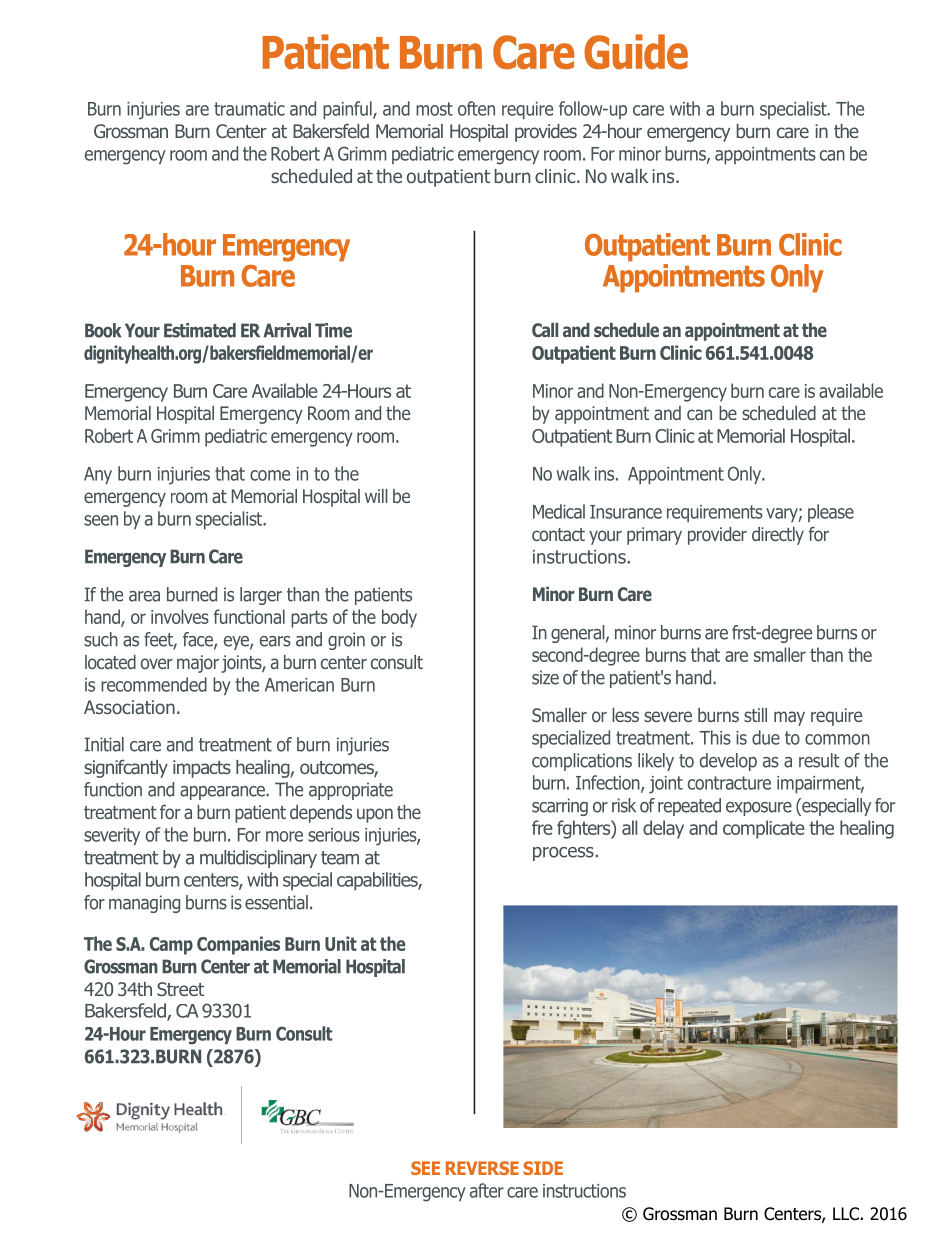 The image size is (952, 1233). Describe the element at coordinates (559, 511) in the screenshot. I see `Medical` at that location.
